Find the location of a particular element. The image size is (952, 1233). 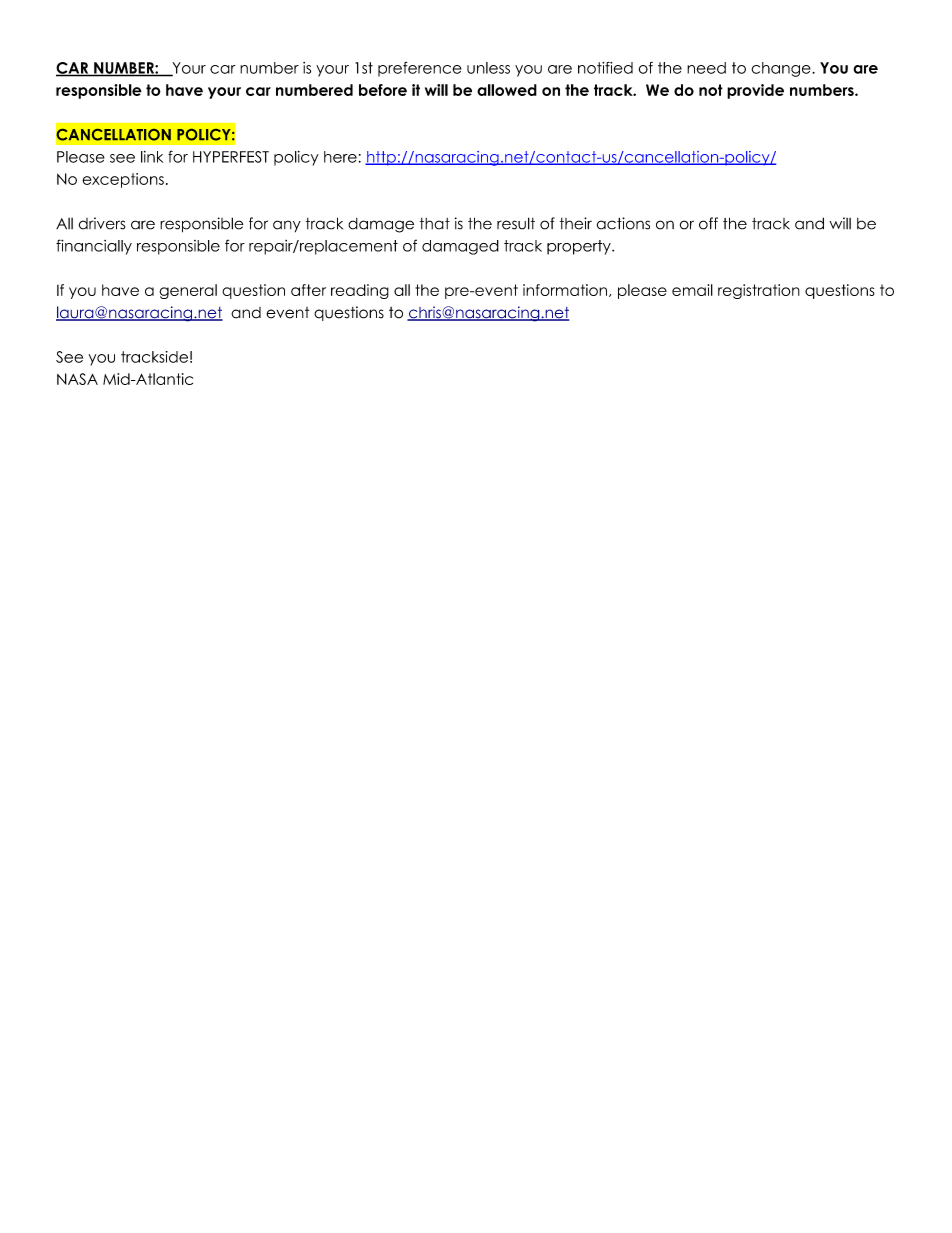

general is located at coordinates (188, 291).
